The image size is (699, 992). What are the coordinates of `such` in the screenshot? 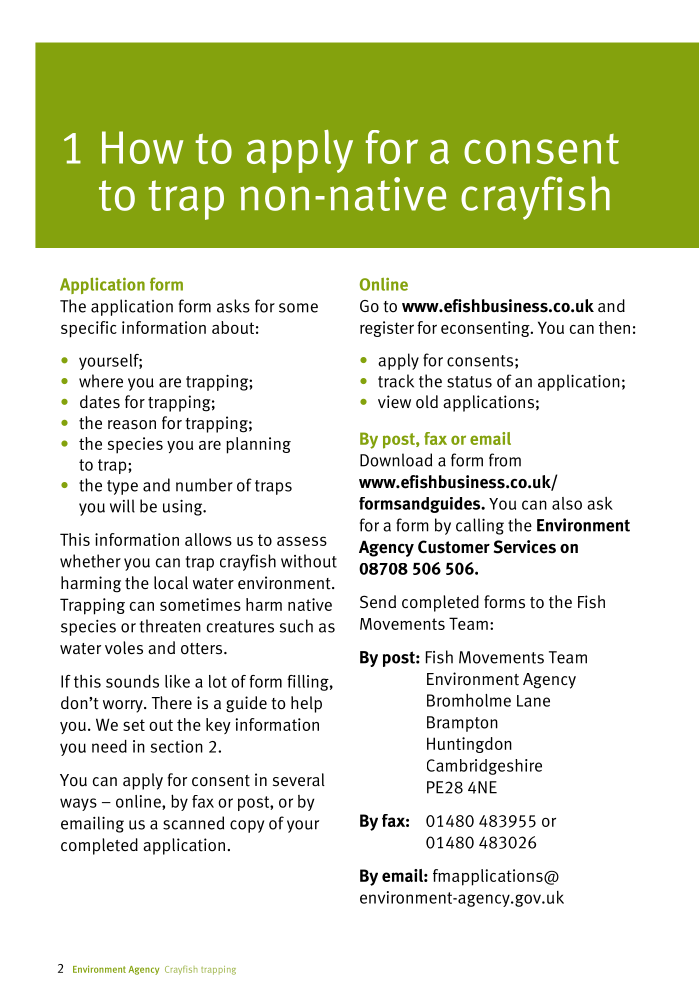 It's located at (296, 626).
